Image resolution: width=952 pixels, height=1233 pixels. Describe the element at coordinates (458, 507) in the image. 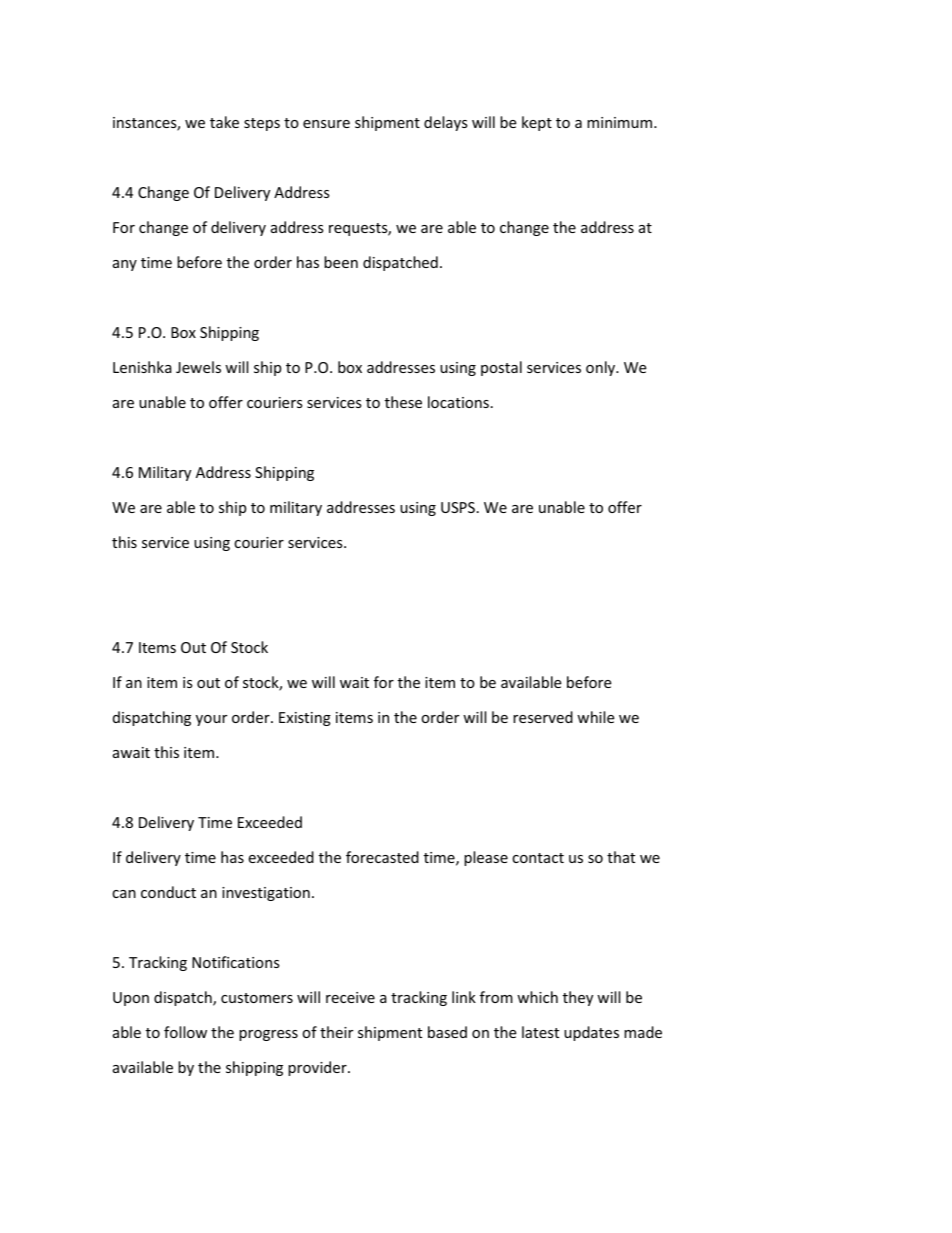

I see `USPS` at that location.
